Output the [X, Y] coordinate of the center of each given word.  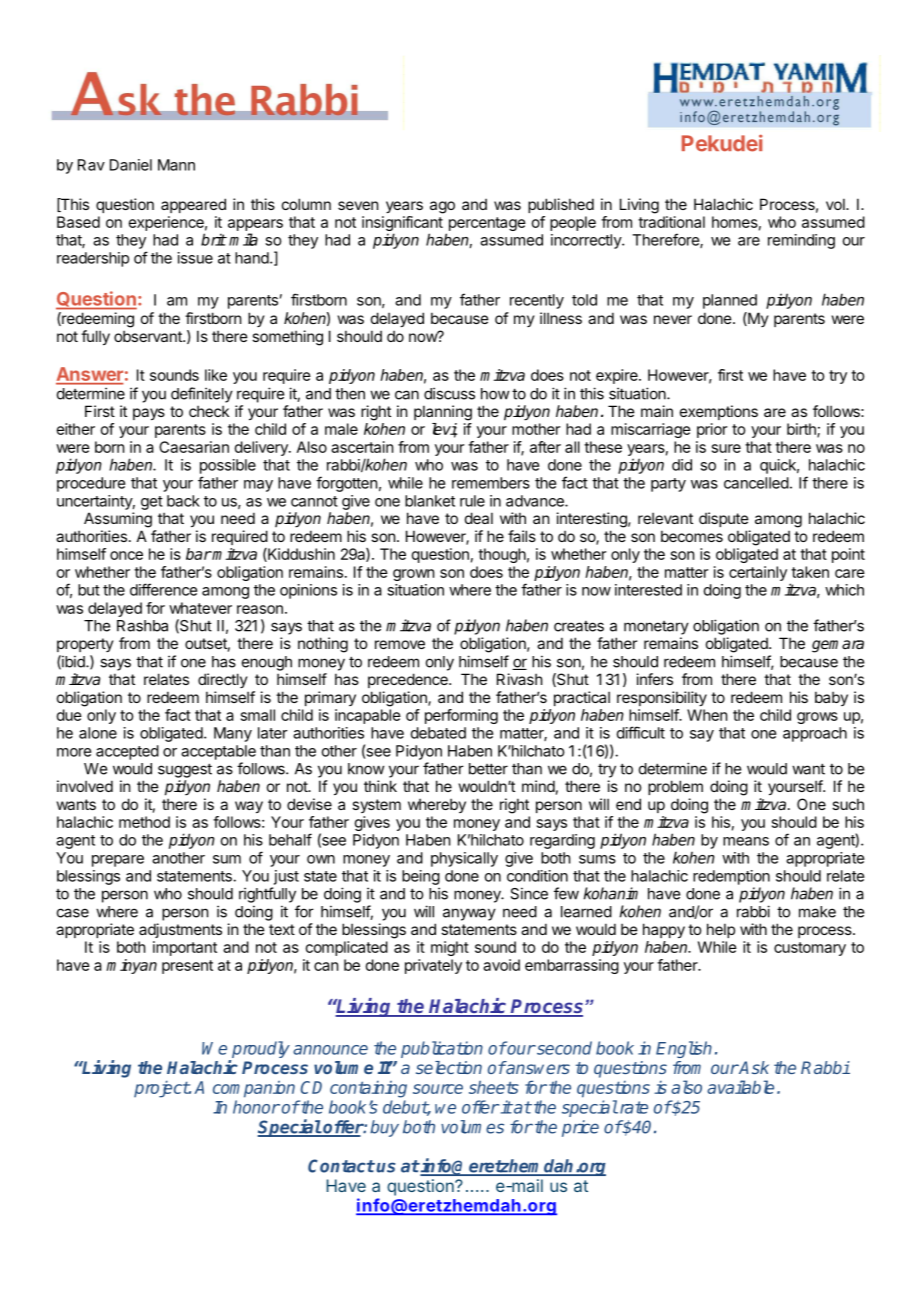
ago [442, 207]
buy [384, 1128]
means [746, 841]
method [144, 822]
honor [256, 1107]
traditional [671, 222]
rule [472, 501]
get [152, 503]
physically [464, 859]
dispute [724, 519]
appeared [193, 205]
